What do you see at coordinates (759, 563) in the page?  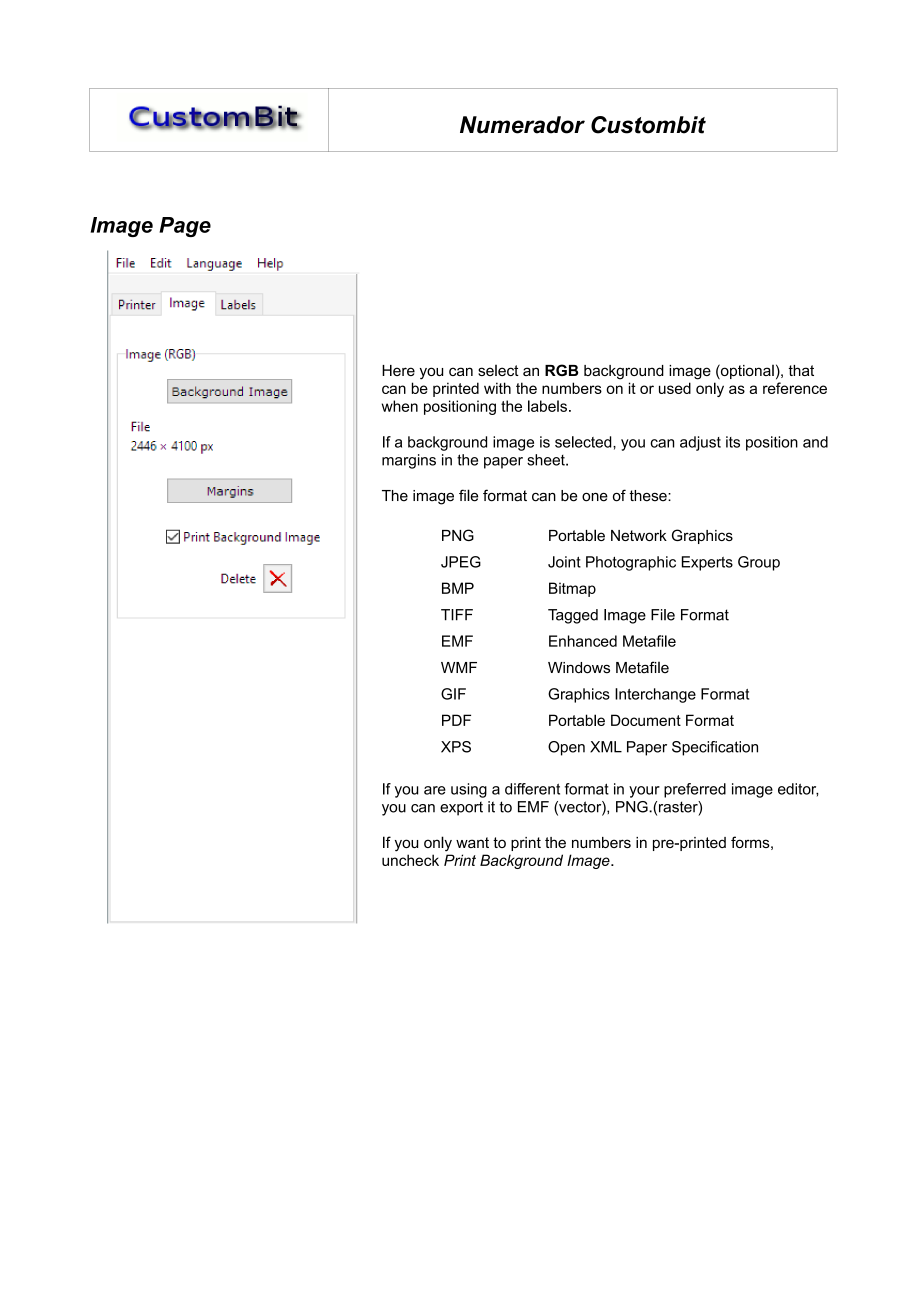 I see `Group` at bounding box center [759, 563].
